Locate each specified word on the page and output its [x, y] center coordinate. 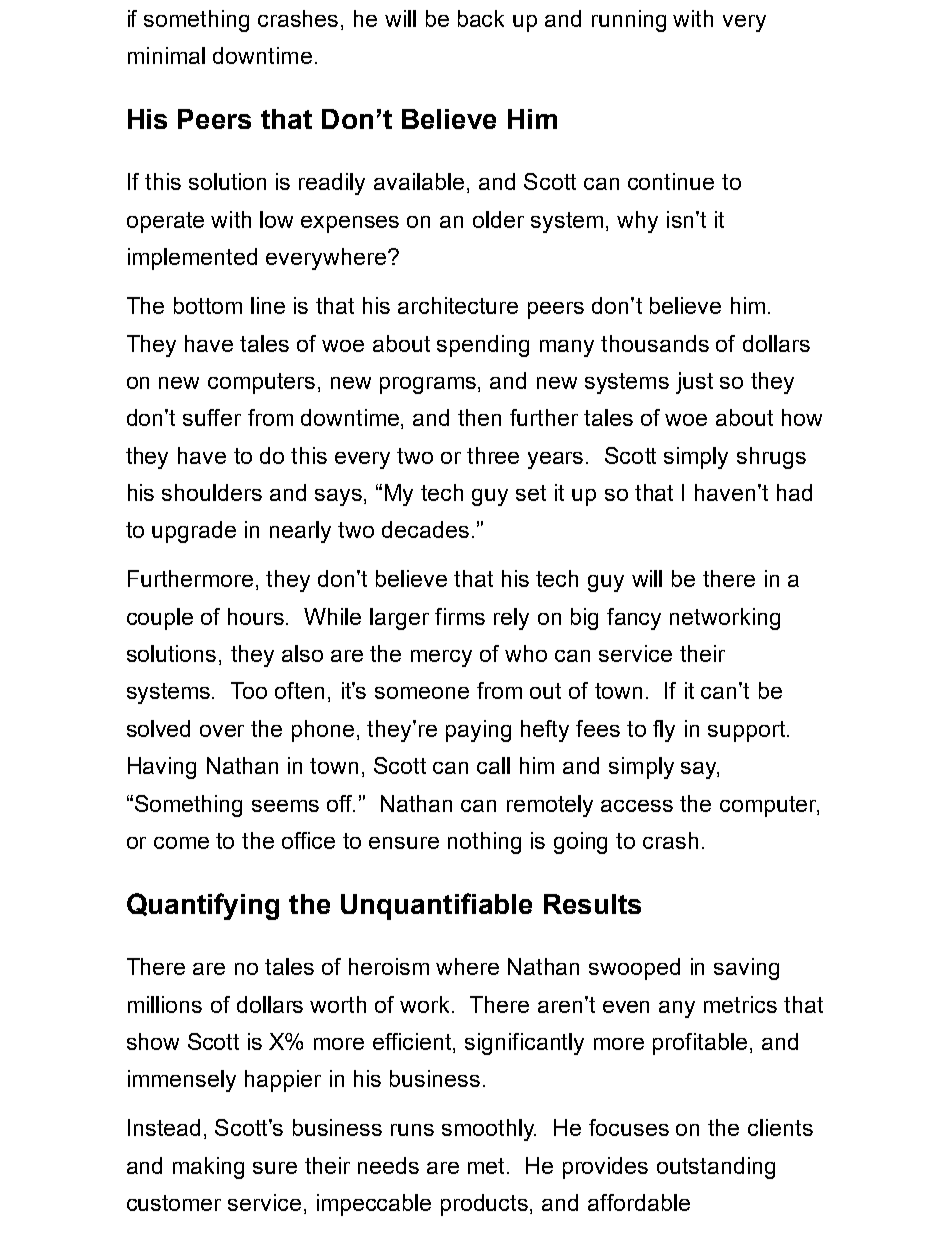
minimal [166, 55]
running [629, 21]
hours [257, 616]
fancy [634, 619]
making [208, 1168]
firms [460, 616]
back [481, 18]
